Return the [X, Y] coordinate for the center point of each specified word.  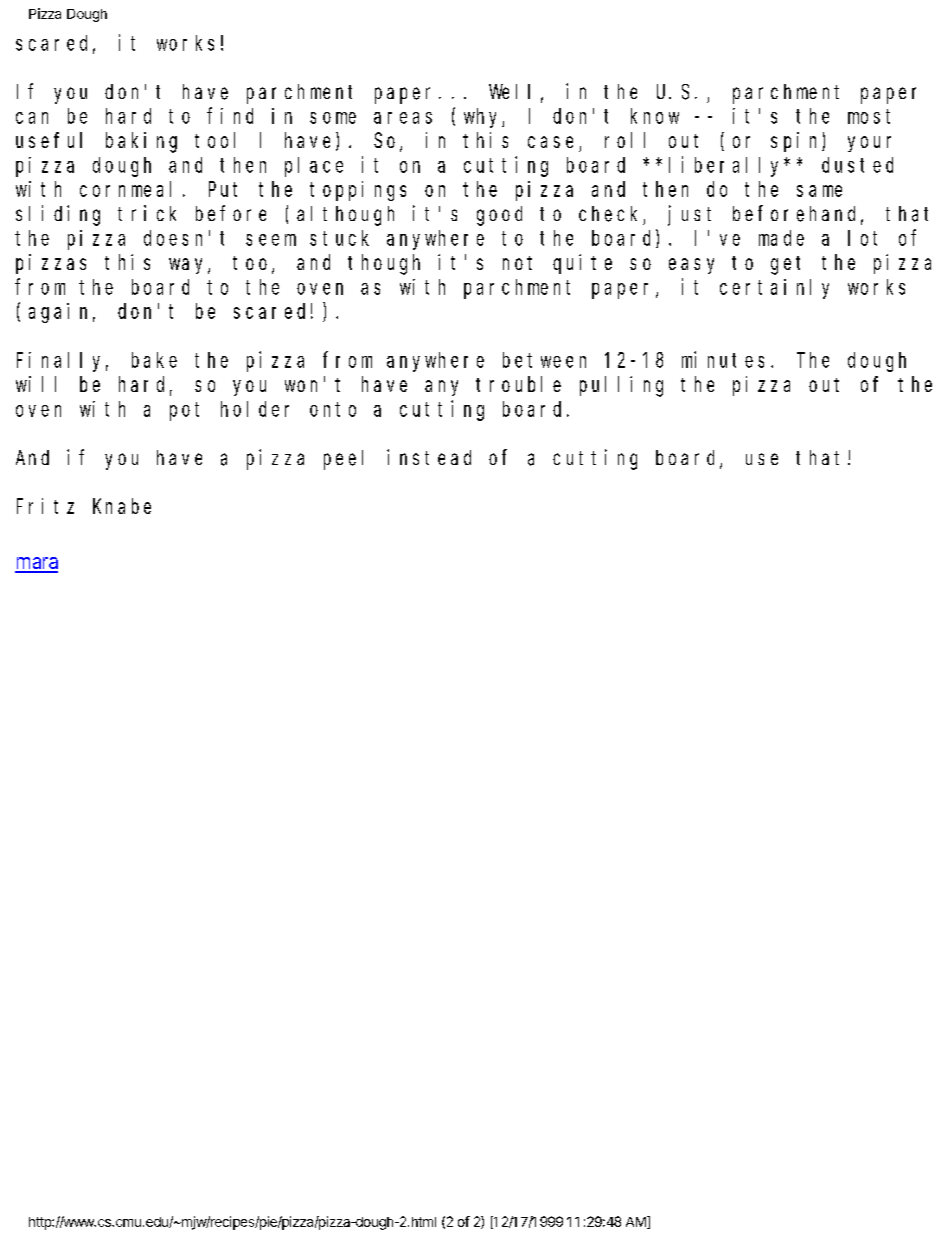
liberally [727, 166]
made [781, 238]
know [655, 116]
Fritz [45, 506]
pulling [621, 386]
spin [797, 142]
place [314, 167]
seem [271, 240]
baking [141, 142]
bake [154, 360]
